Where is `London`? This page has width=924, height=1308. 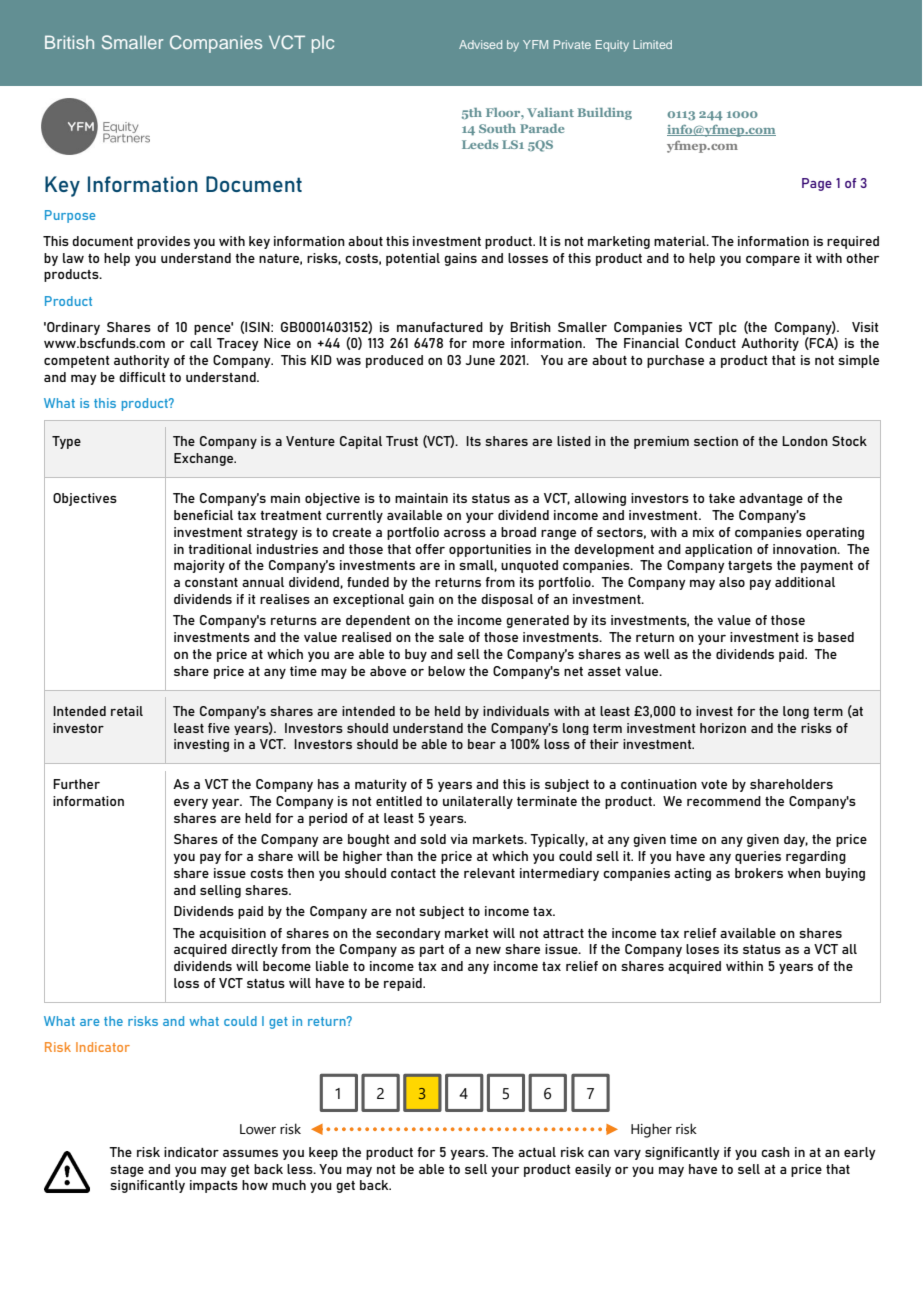
London is located at coordinates (805, 441).
